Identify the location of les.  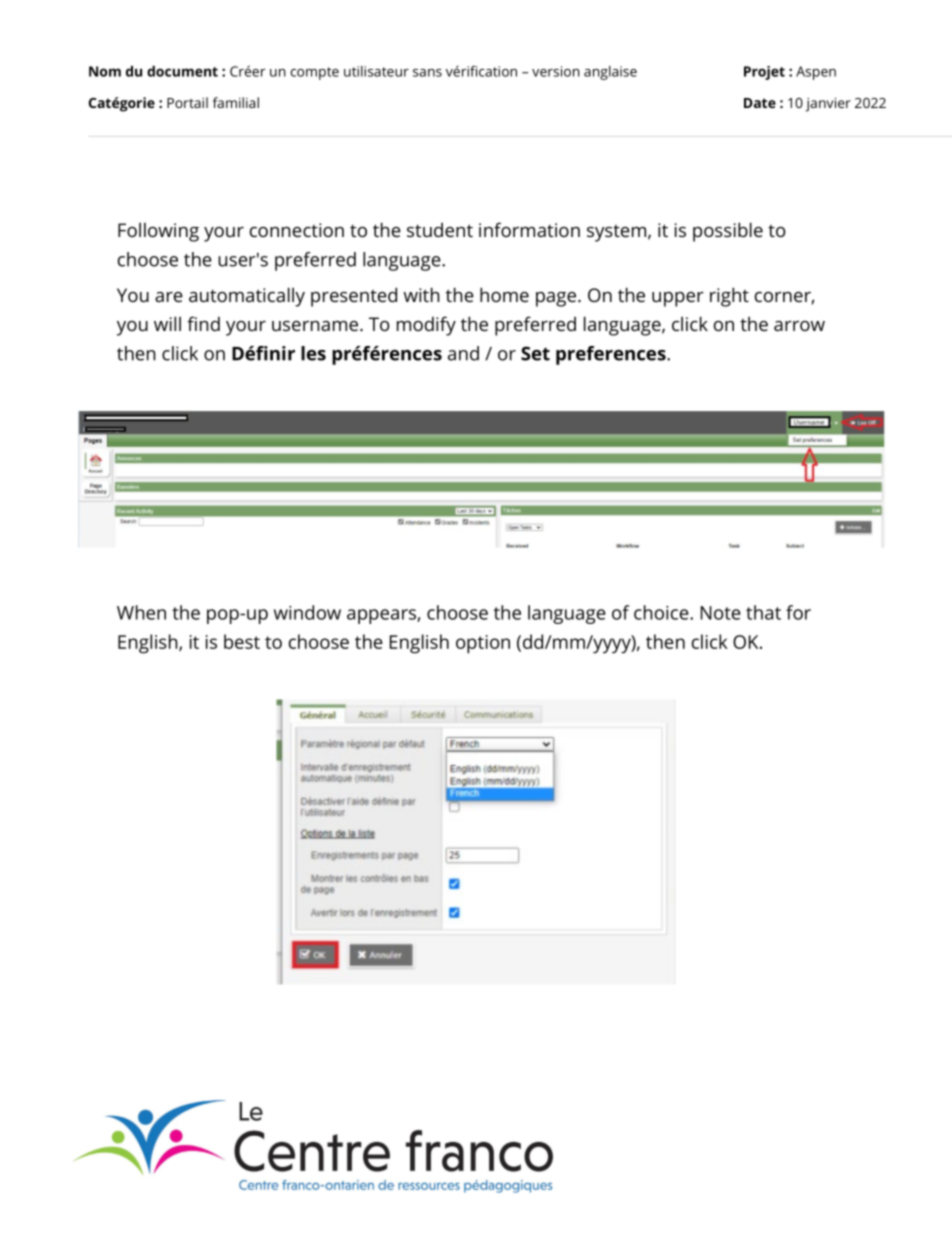
(313, 353).
